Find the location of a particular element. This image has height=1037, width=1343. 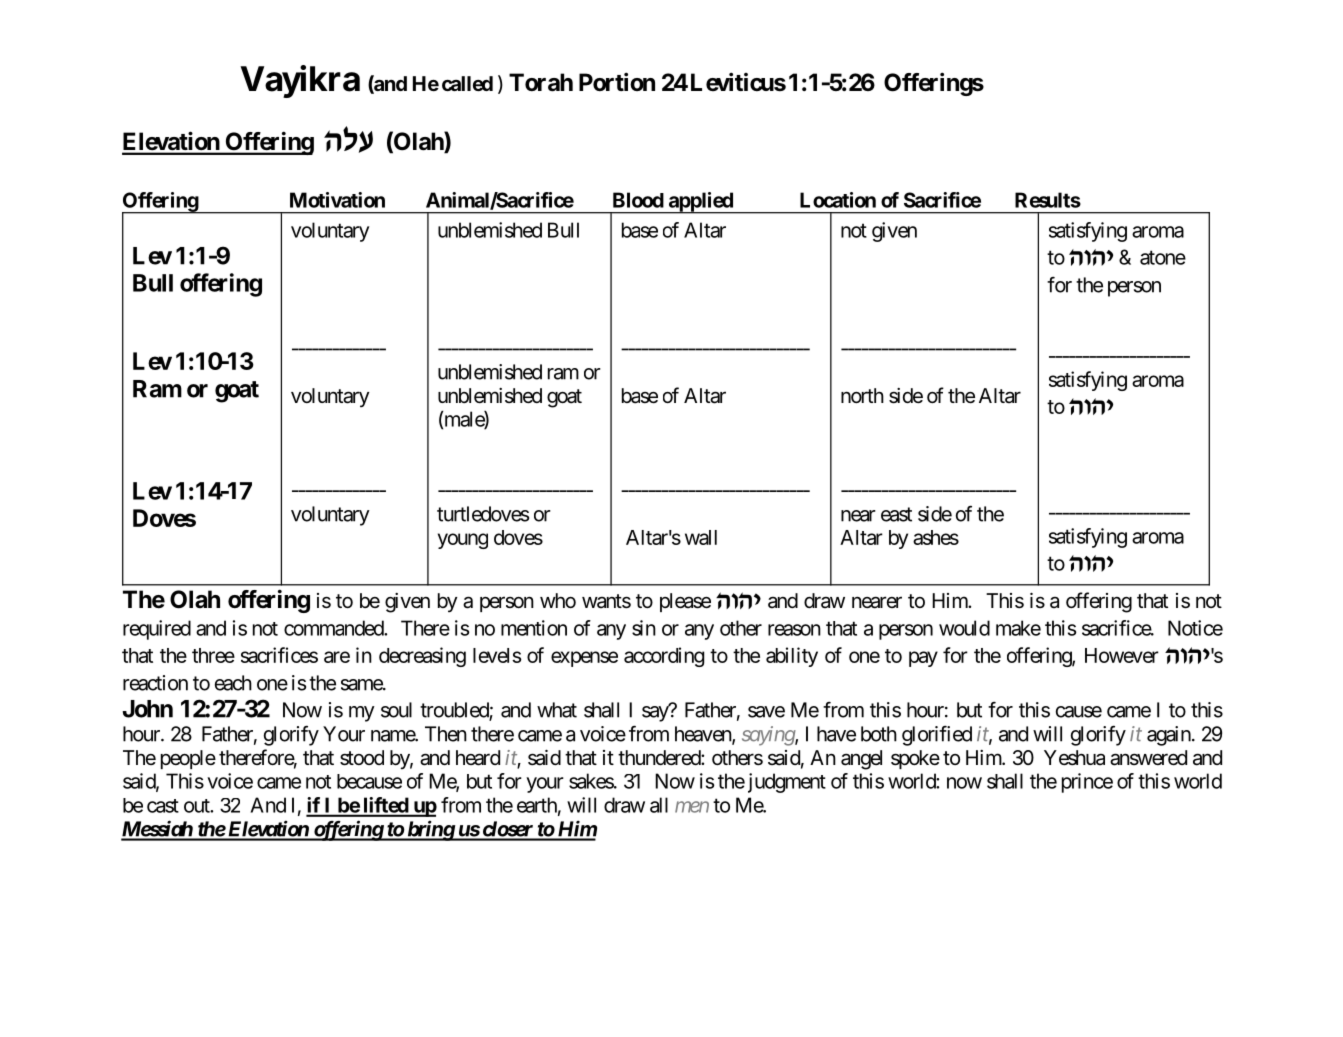

Location is located at coordinates (838, 200).
